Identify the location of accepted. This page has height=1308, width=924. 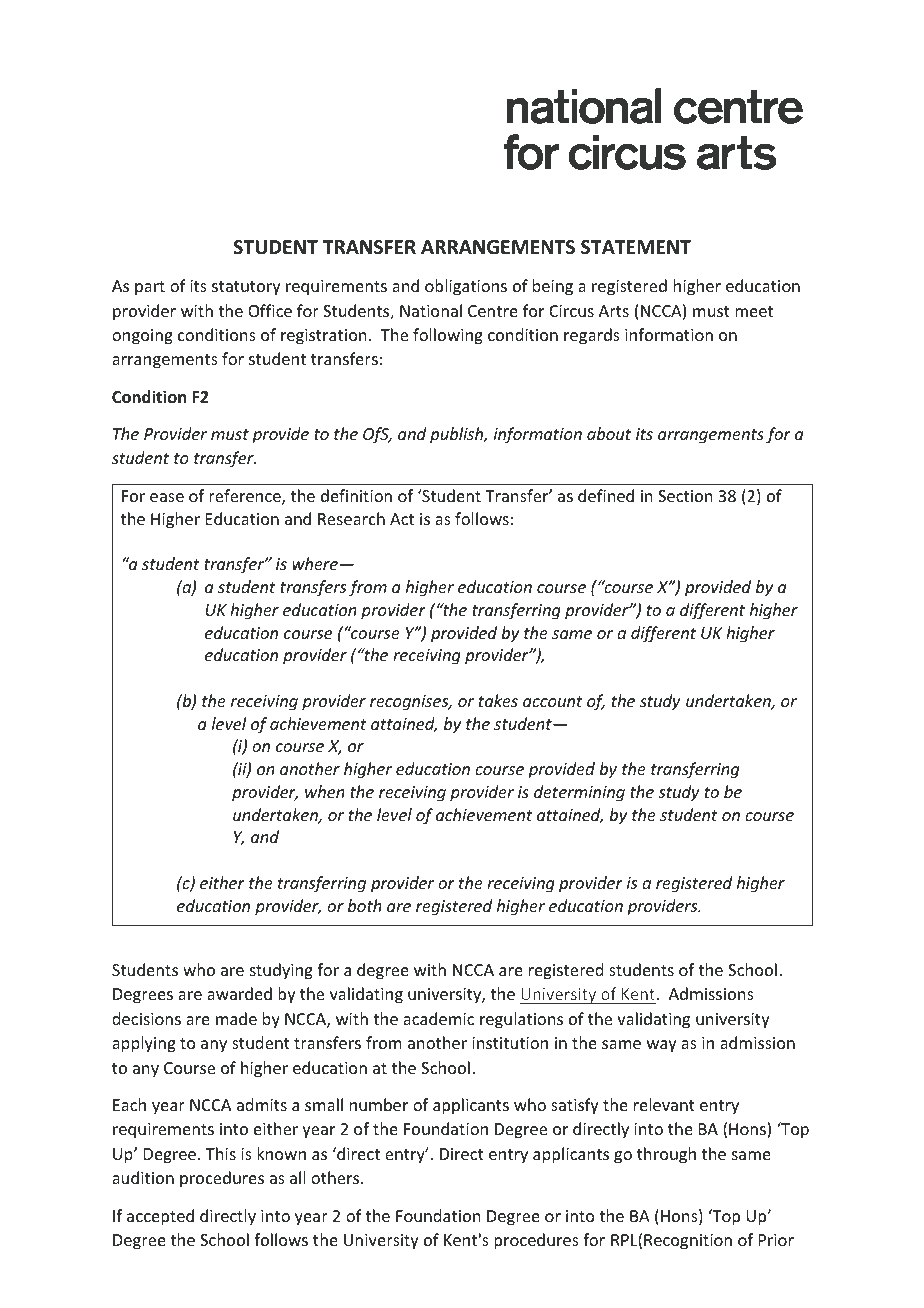
(160, 1217).
